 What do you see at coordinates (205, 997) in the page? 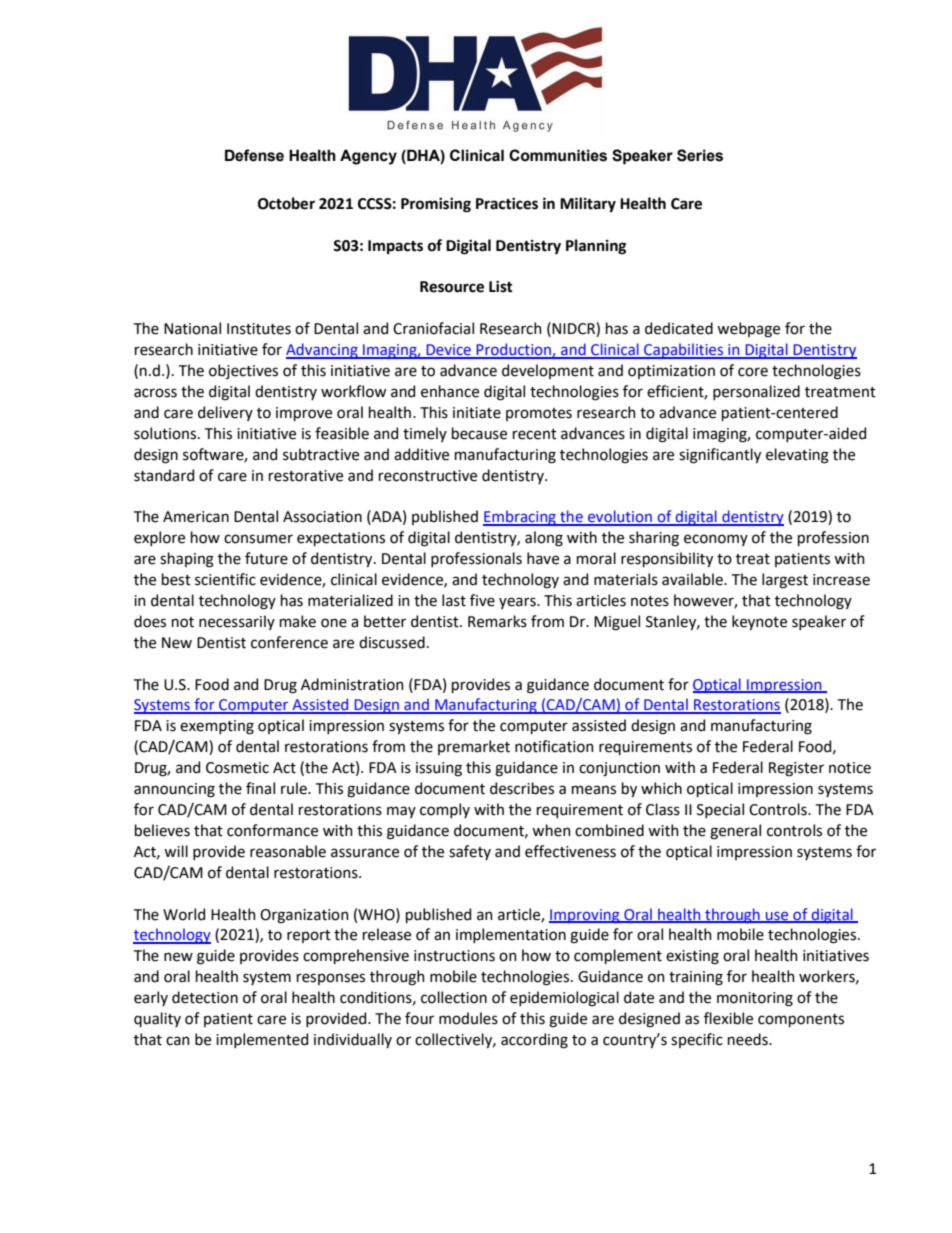
I see `detection` at bounding box center [205, 997].
